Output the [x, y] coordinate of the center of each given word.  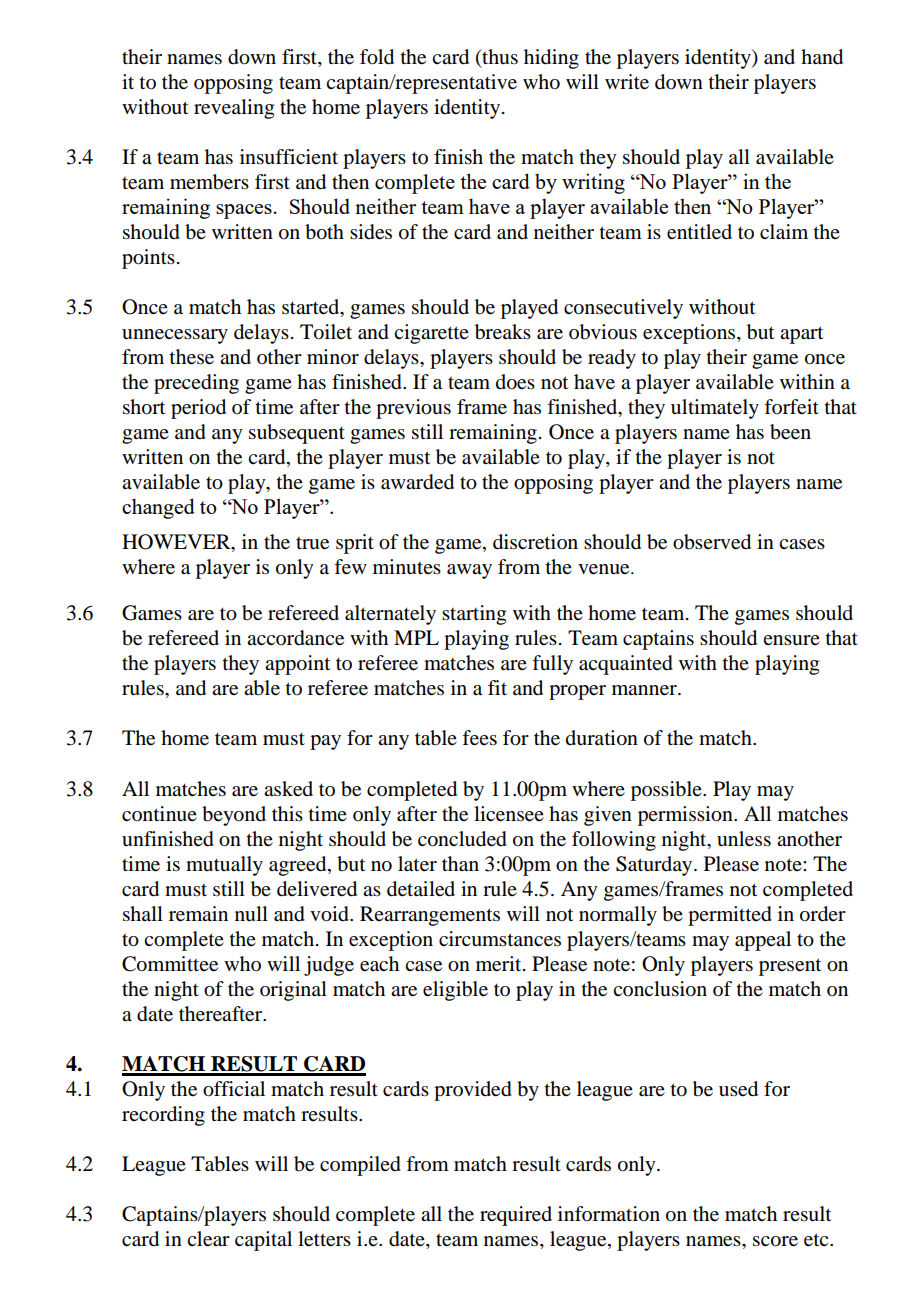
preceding [196, 384]
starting [474, 615]
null [251, 914]
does [515, 382]
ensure [791, 640]
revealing [234, 109]
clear [208, 1239]
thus [499, 57]
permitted [730, 916]
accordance [295, 638]
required [516, 1216]
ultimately [715, 409]
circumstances [500, 939]
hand [822, 57]
